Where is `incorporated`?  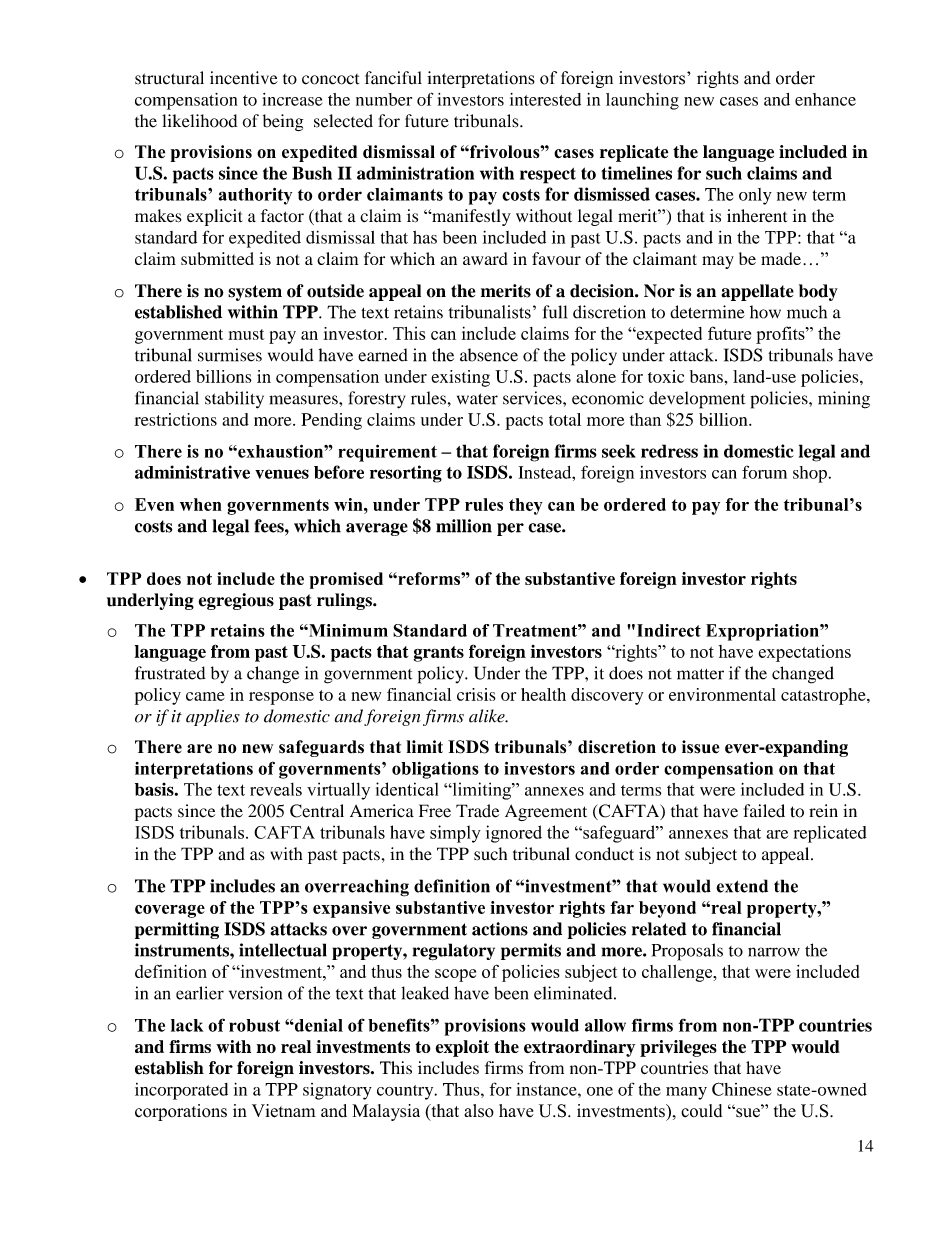 incorporated is located at coordinates (181, 1091).
